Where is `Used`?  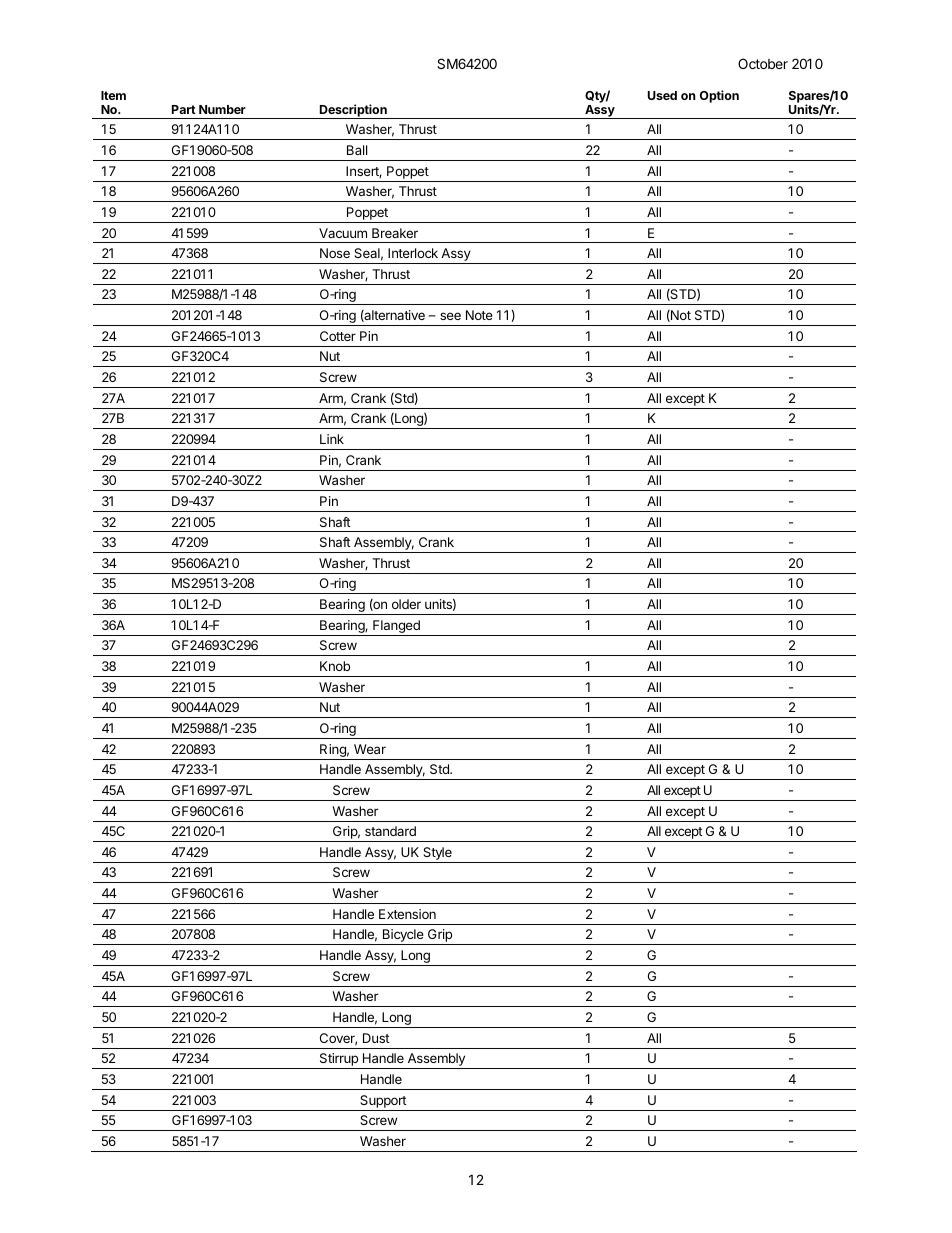 Used is located at coordinates (662, 95).
